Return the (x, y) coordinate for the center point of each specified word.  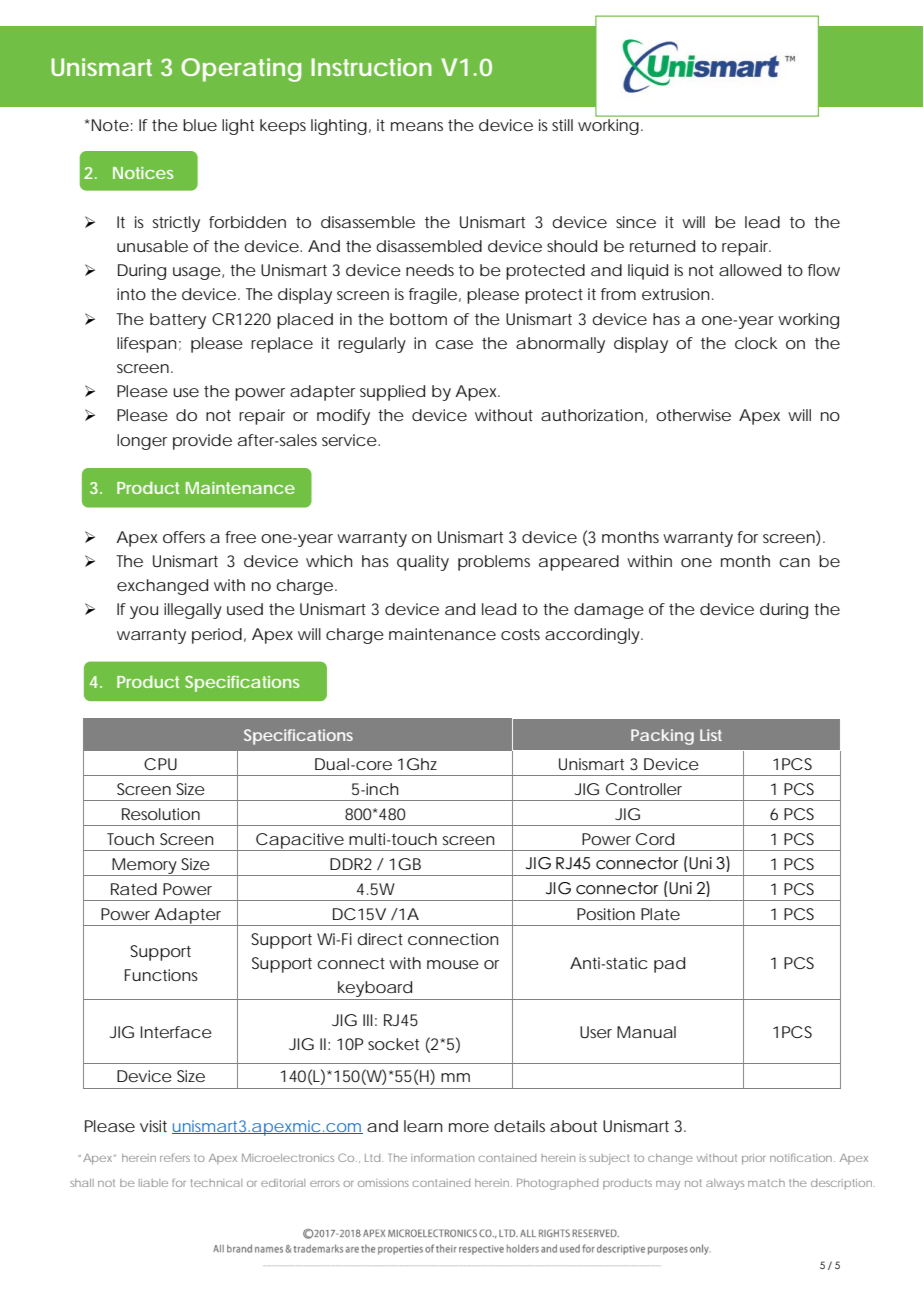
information (442, 1158)
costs (520, 634)
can (794, 562)
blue (200, 125)
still (562, 125)
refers (175, 1157)
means (417, 126)
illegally (193, 611)
